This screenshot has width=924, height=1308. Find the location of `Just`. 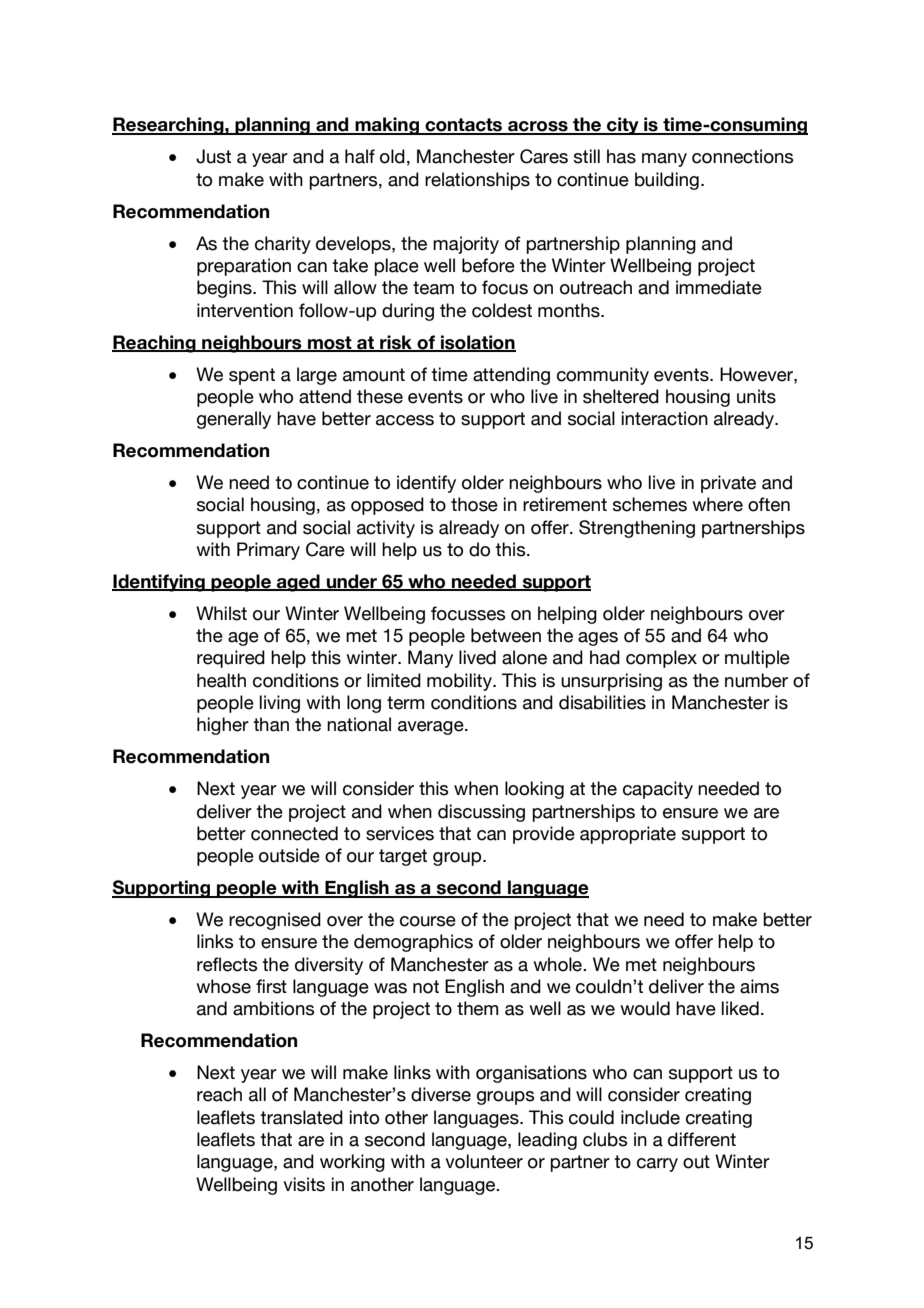

Just is located at coordinates (213, 156).
